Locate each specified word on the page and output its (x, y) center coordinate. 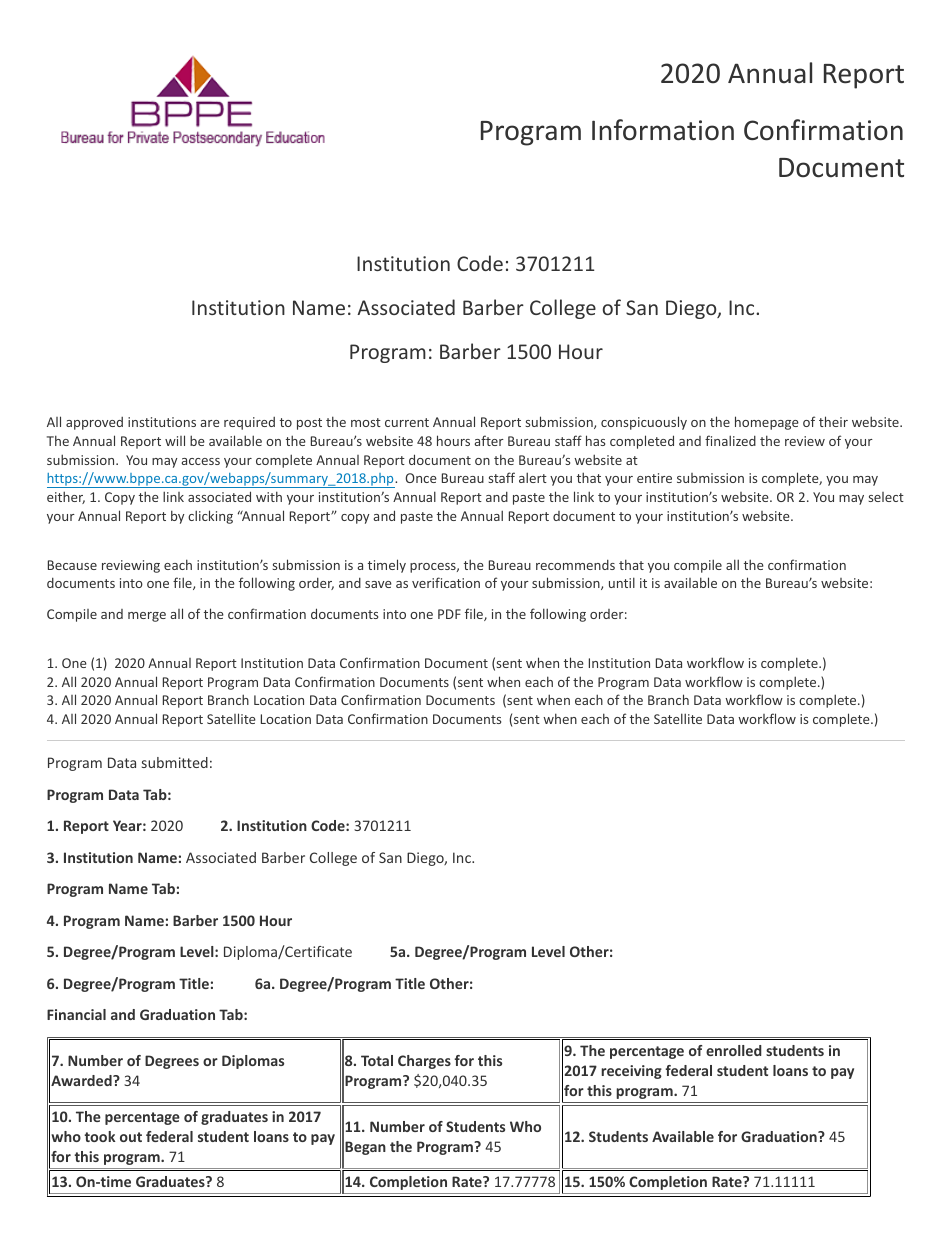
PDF (449, 614)
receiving (631, 1072)
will (175, 440)
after (489, 440)
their (833, 421)
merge (147, 617)
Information (663, 130)
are (210, 423)
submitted (175, 762)
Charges (424, 1062)
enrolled (734, 1050)
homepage (767, 423)
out (131, 1137)
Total (377, 1060)
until (622, 582)
